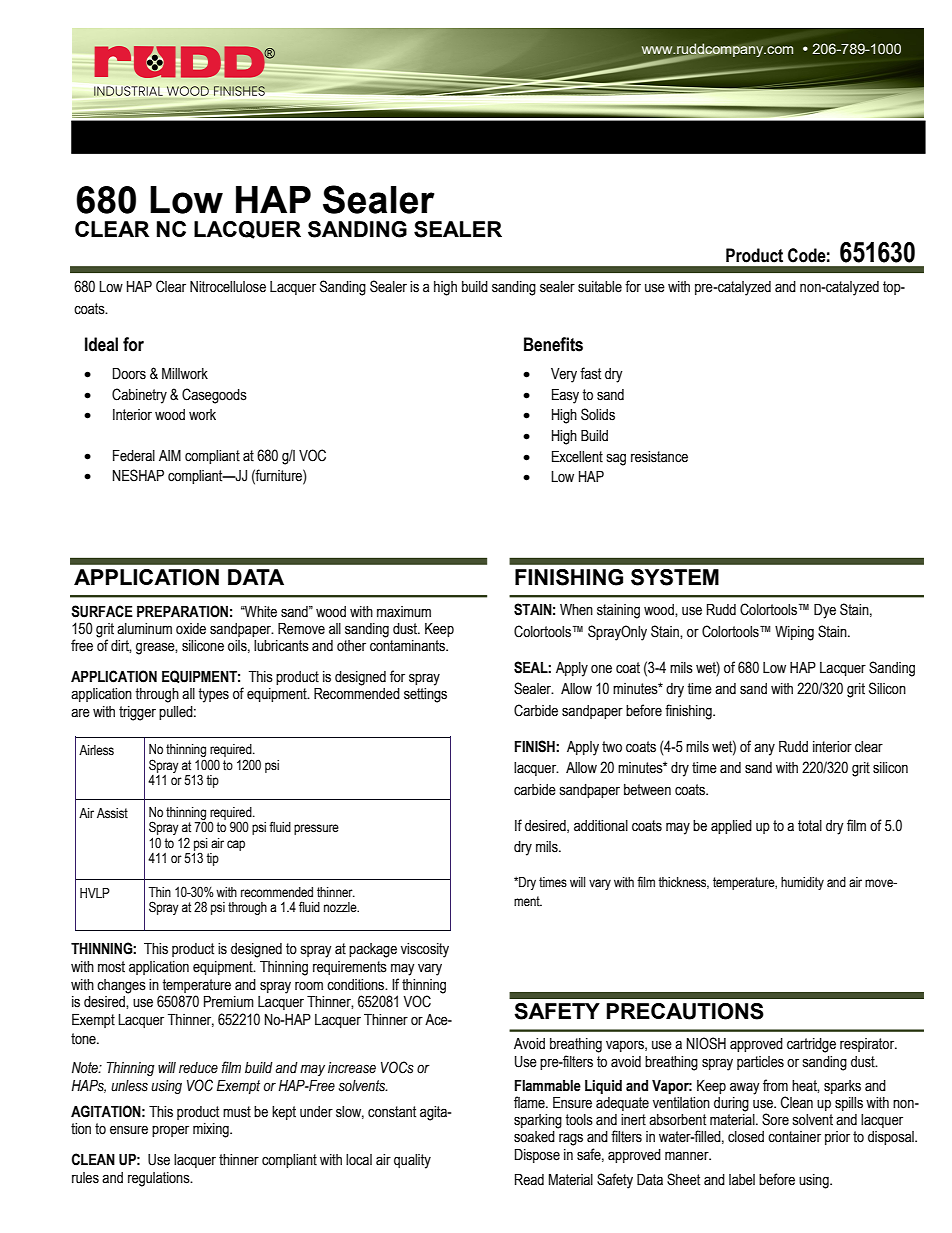  Describe the element at coordinates (129, 374) in the screenshot. I see `Doors` at that location.
